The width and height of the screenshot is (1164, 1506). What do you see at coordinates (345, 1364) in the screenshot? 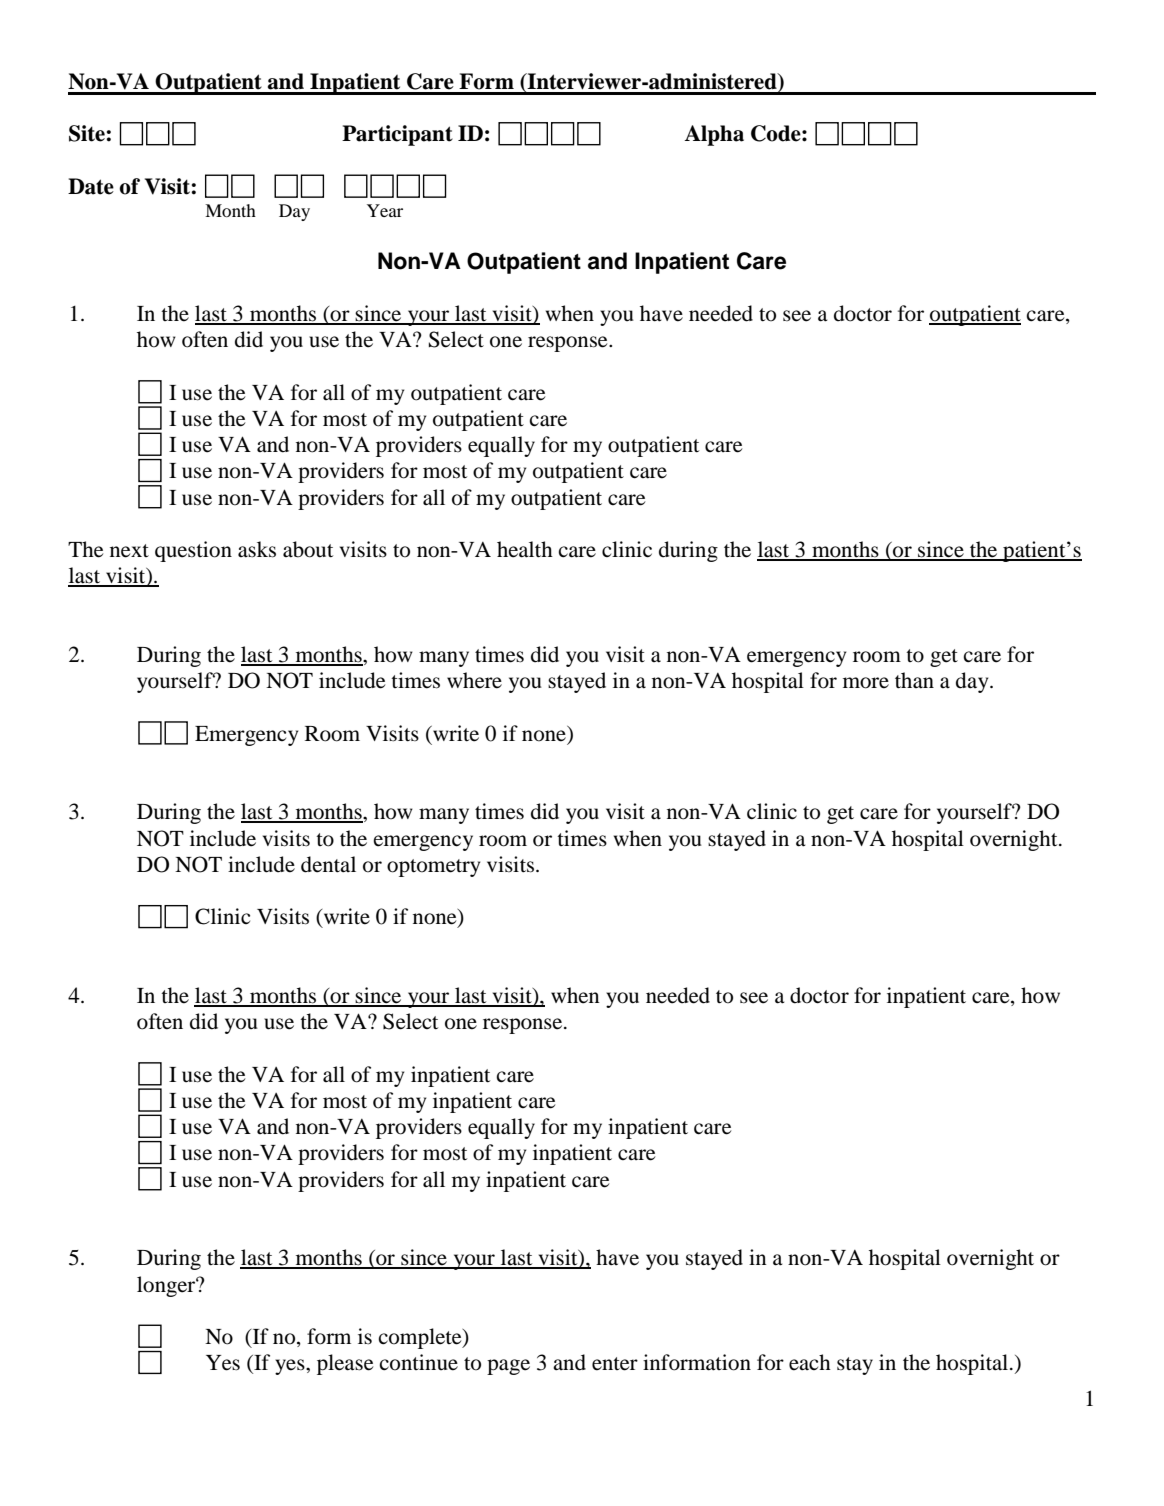
I see `please` at bounding box center [345, 1364].
